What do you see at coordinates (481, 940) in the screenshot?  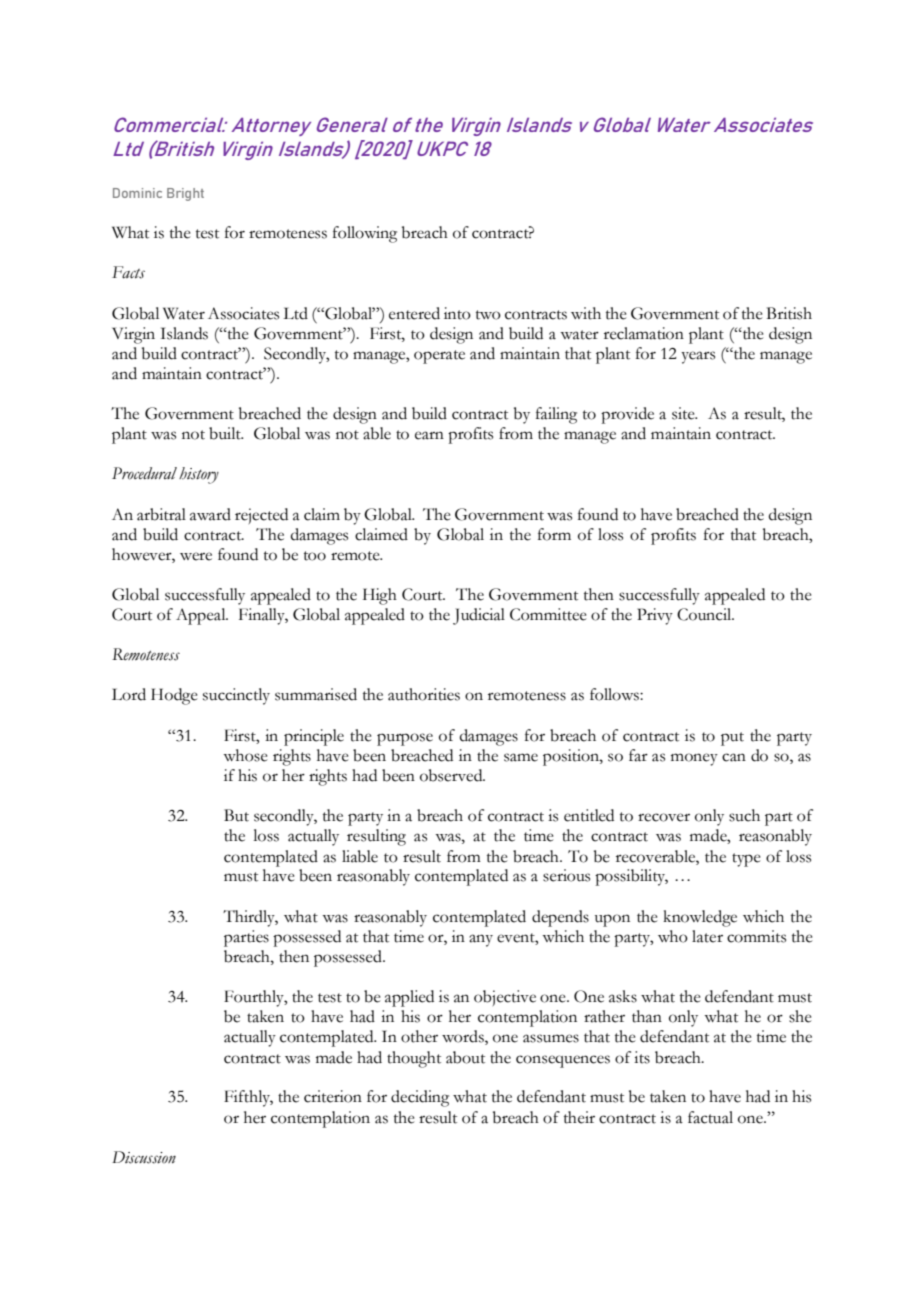 I see `any` at bounding box center [481, 940].
